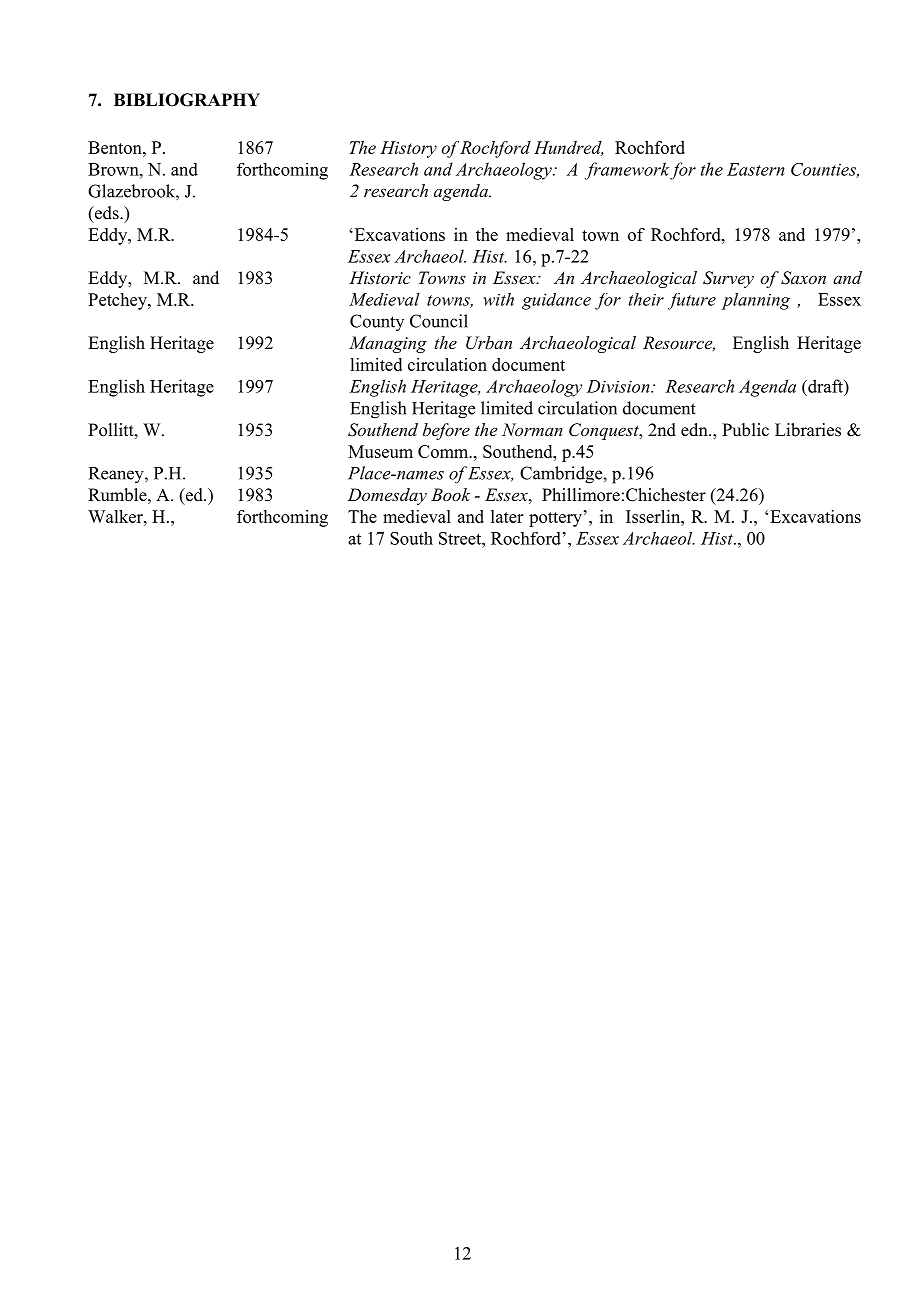 The width and height of the screenshot is (924, 1308). Describe the element at coordinates (728, 279) in the screenshot. I see `Survey` at that location.
